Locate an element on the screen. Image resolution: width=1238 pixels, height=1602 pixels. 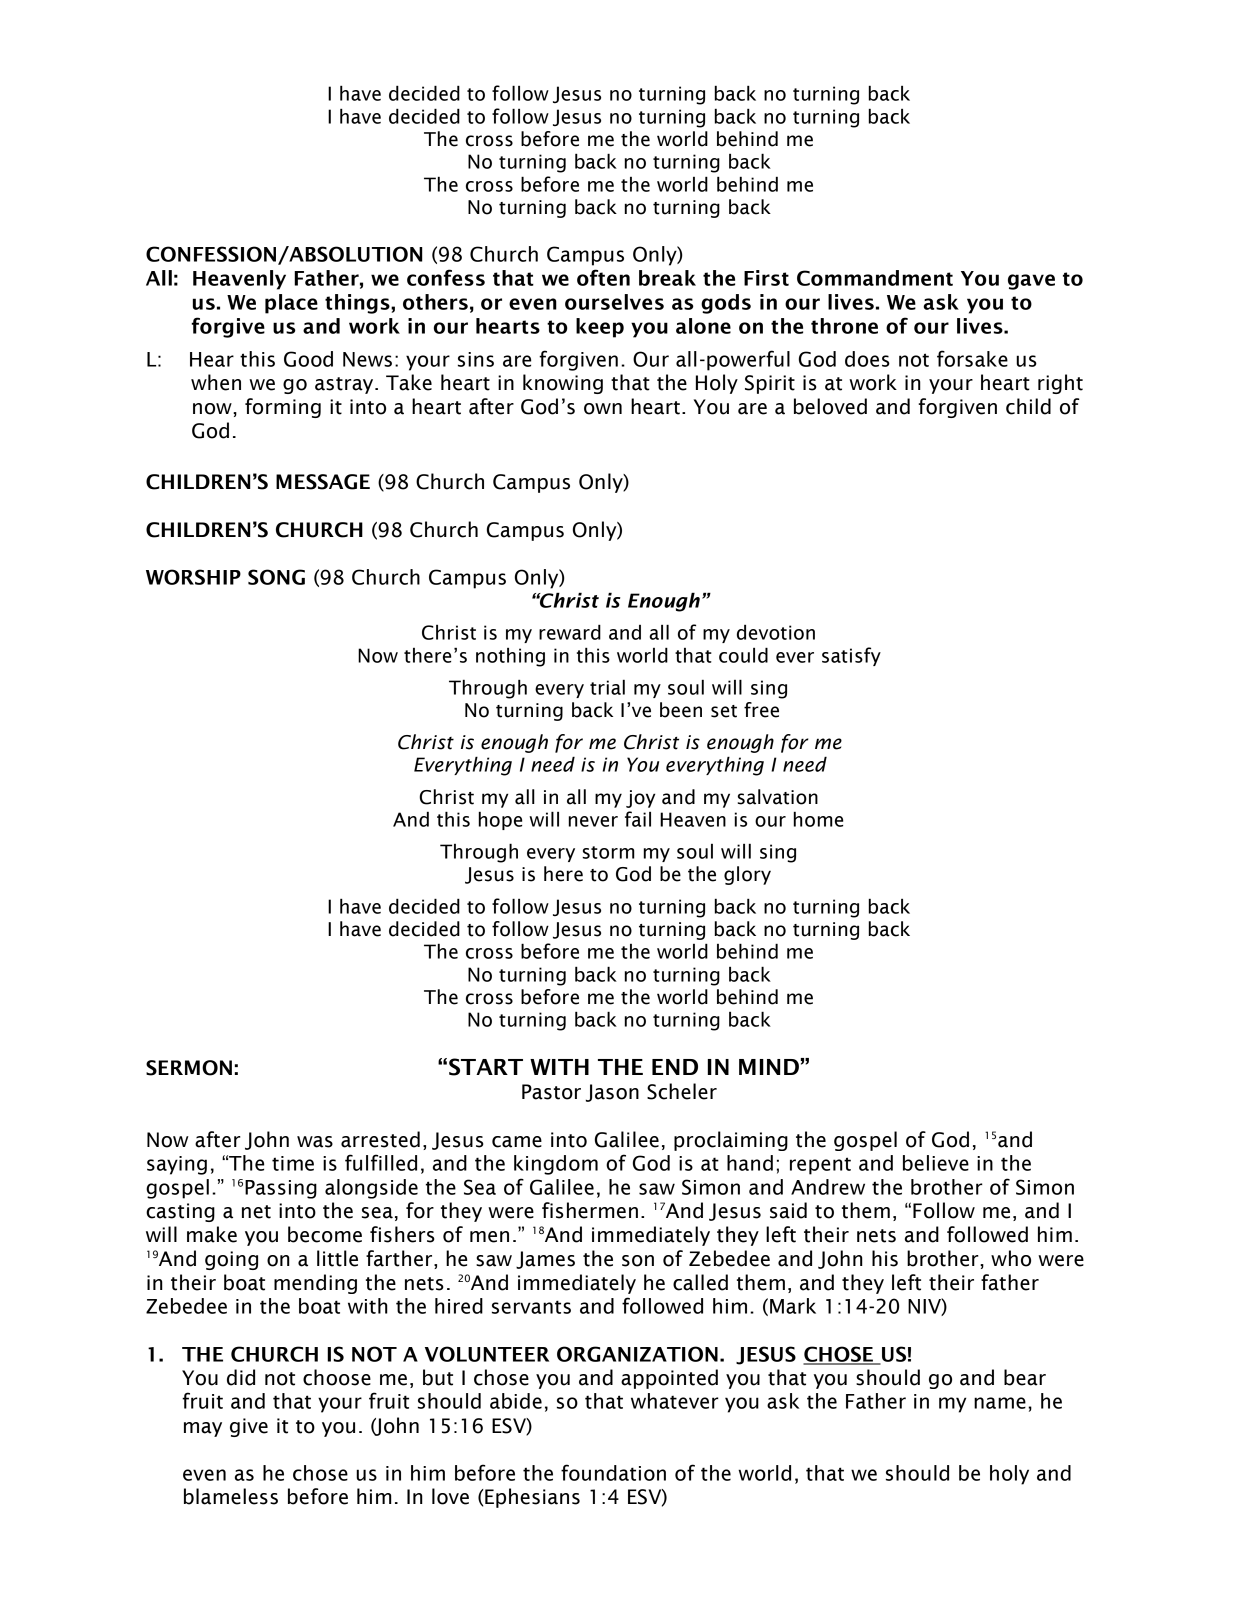
SERMON is located at coordinates (189, 1068).
